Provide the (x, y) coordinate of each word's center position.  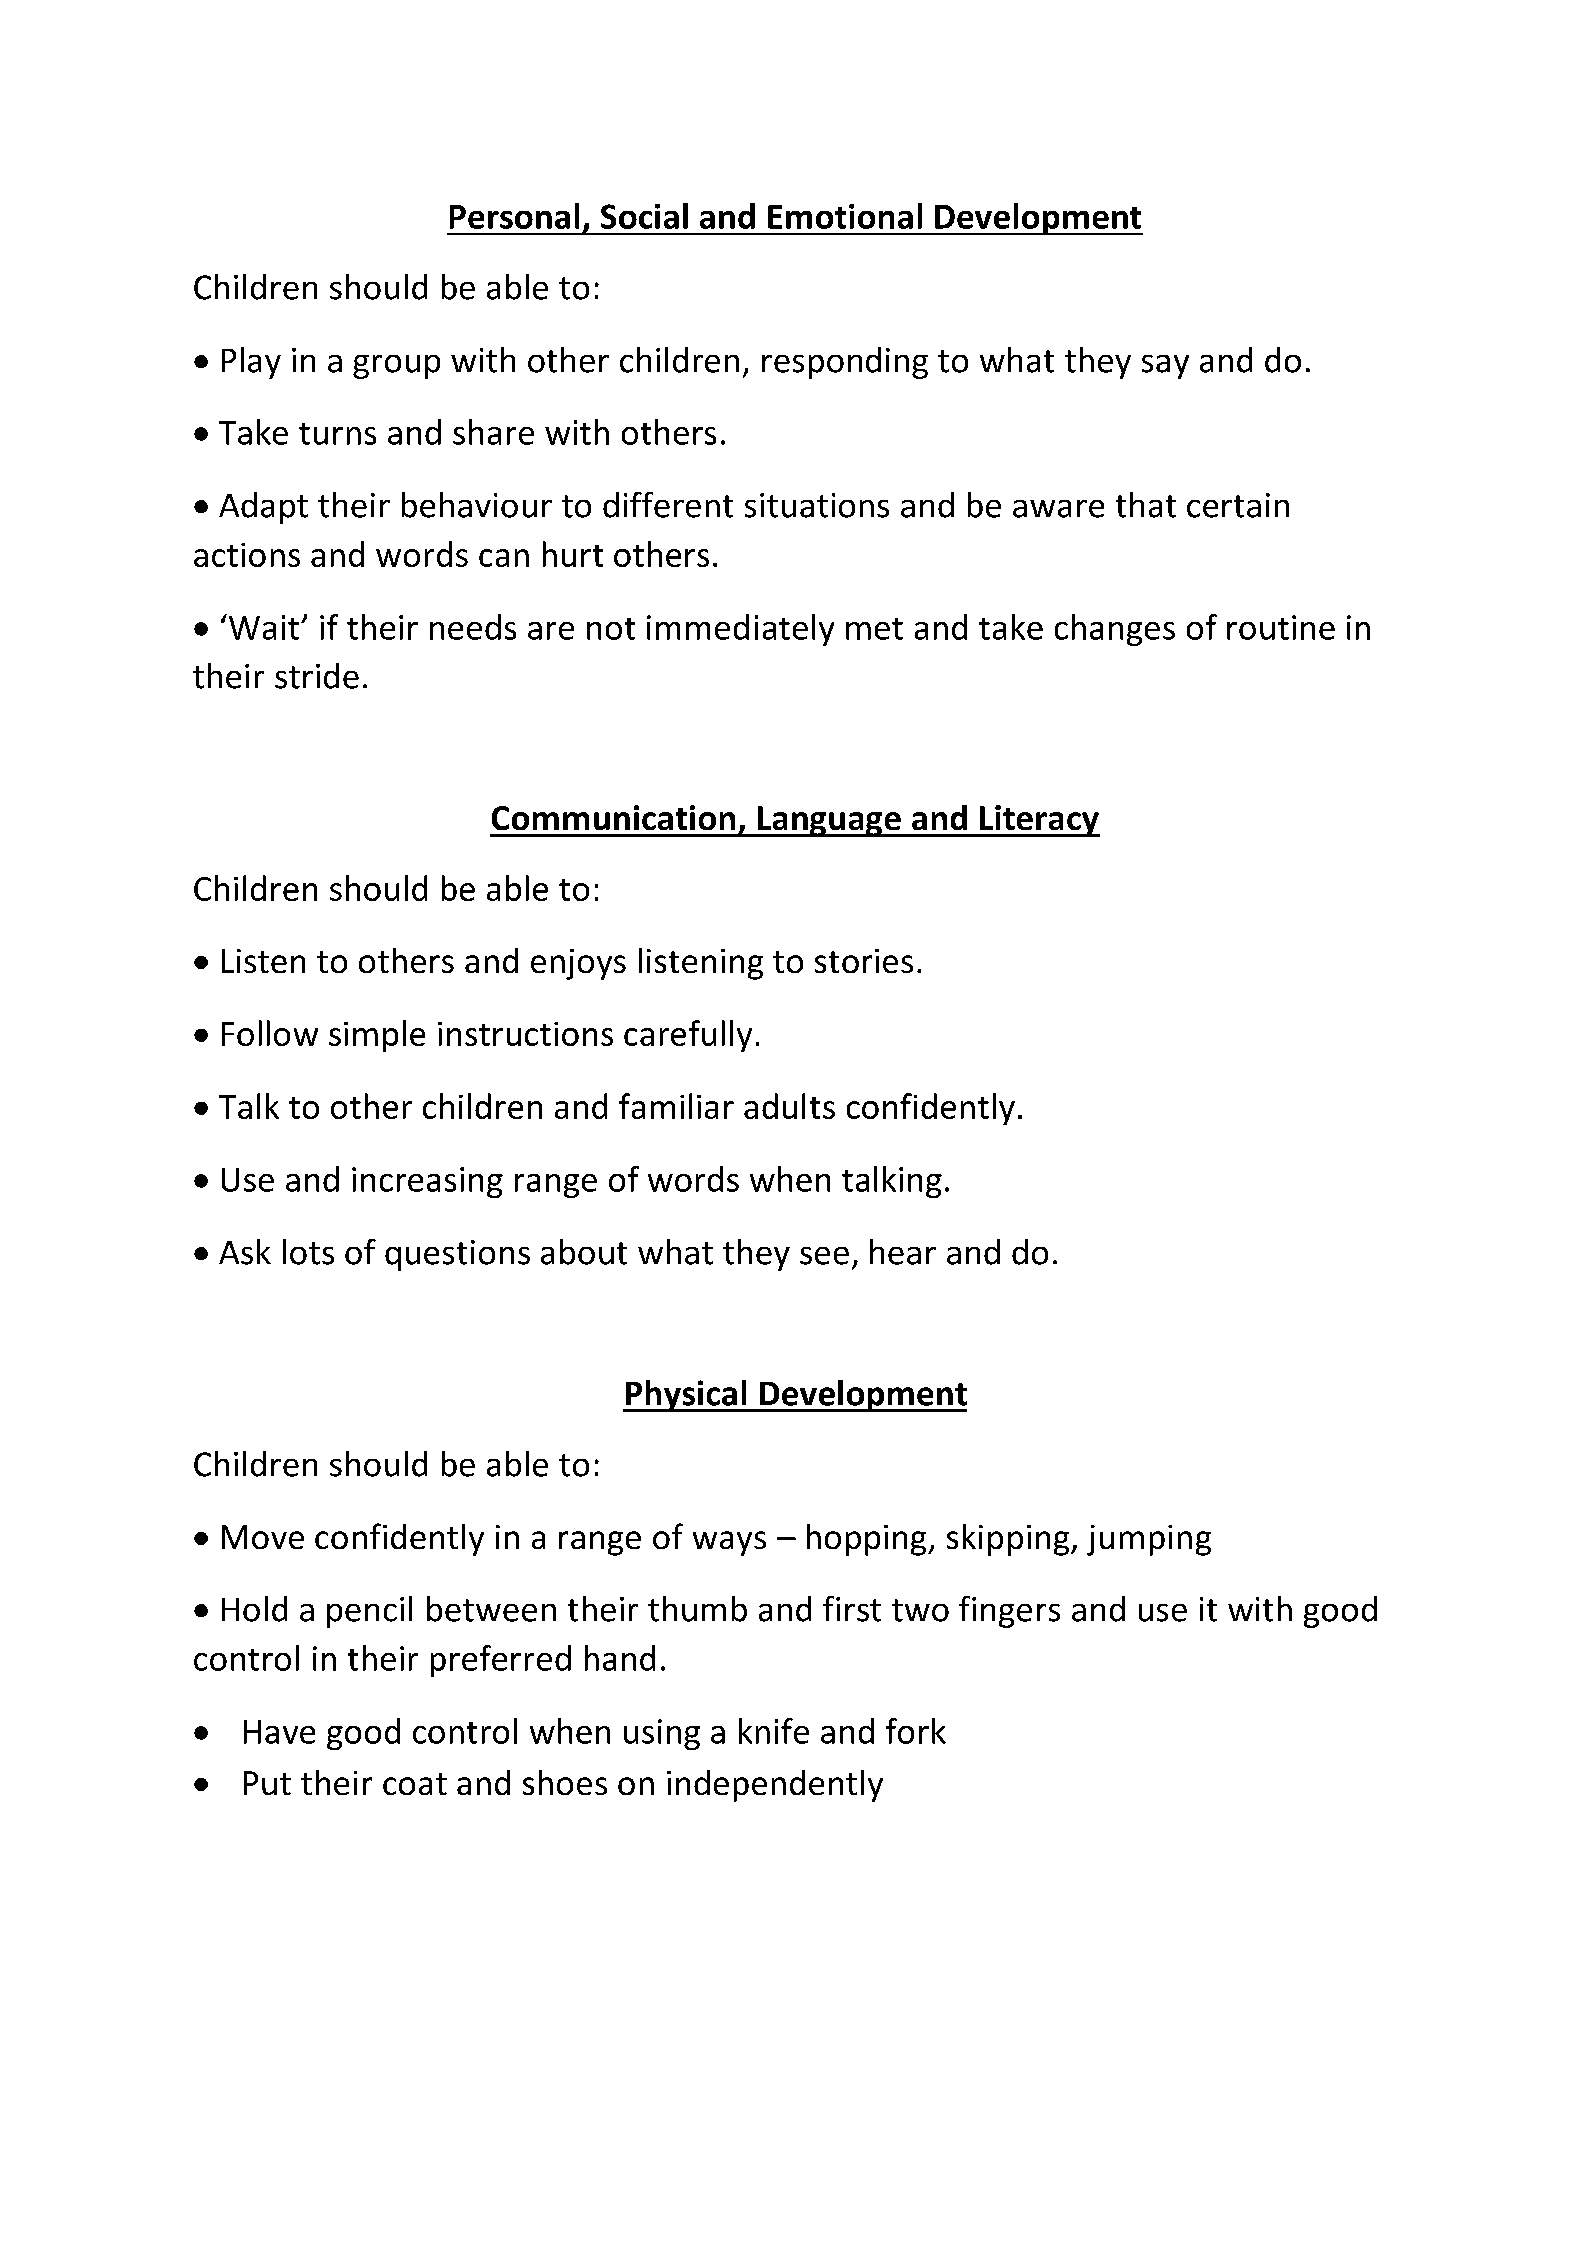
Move (263, 1537)
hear (903, 1252)
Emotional (845, 216)
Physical (686, 1396)
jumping (1149, 1540)
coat (415, 1784)
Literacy (1038, 821)
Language (829, 821)
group (396, 367)
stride (317, 676)
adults (789, 1106)
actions (247, 555)
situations (817, 505)
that (1146, 505)
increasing (427, 1182)
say (1165, 367)
